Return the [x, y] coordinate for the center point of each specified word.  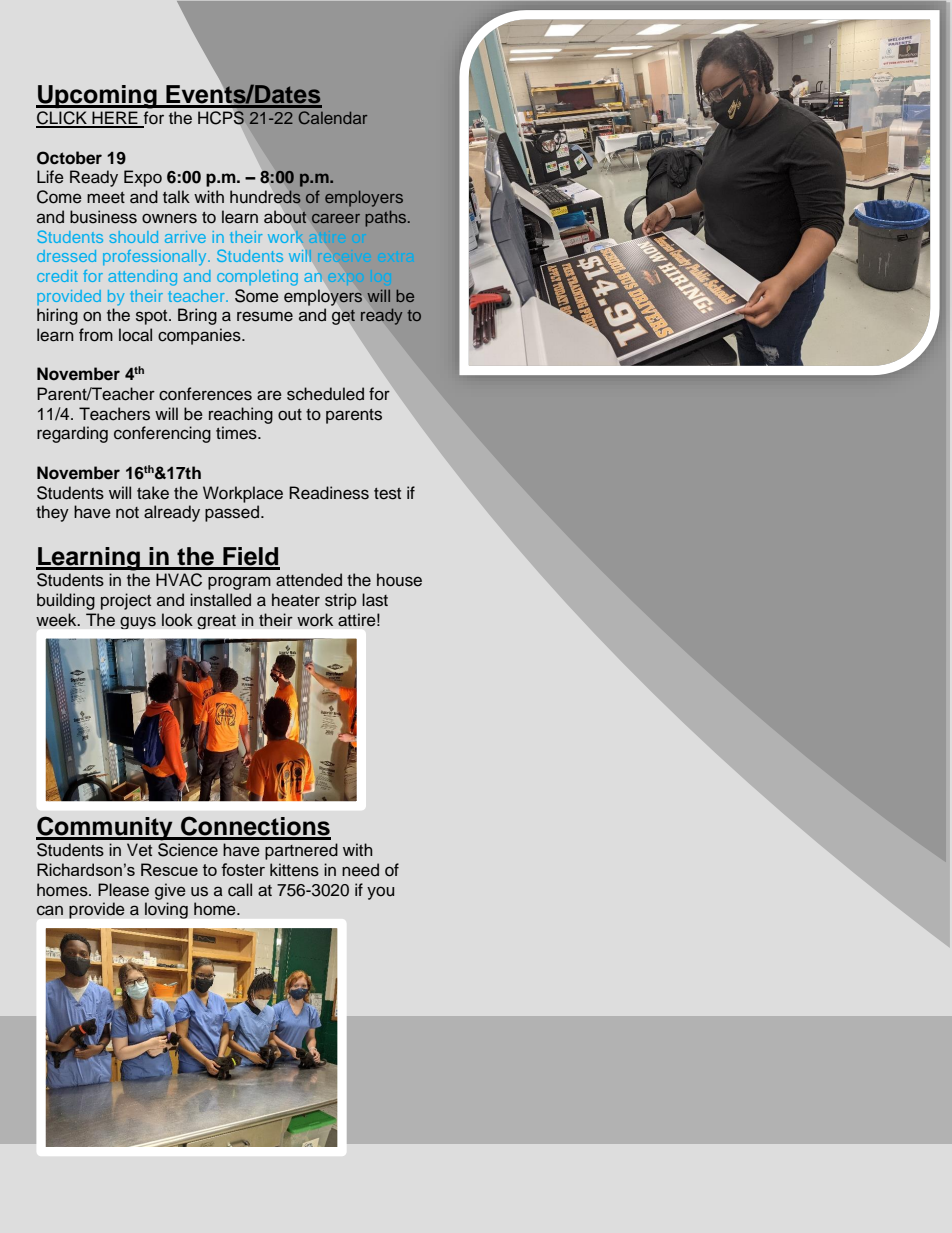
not [127, 513]
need [360, 870]
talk [176, 197]
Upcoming [97, 97]
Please [123, 890]
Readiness [329, 493]
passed [233, 513]
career [336, 218]
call [240, 890]
